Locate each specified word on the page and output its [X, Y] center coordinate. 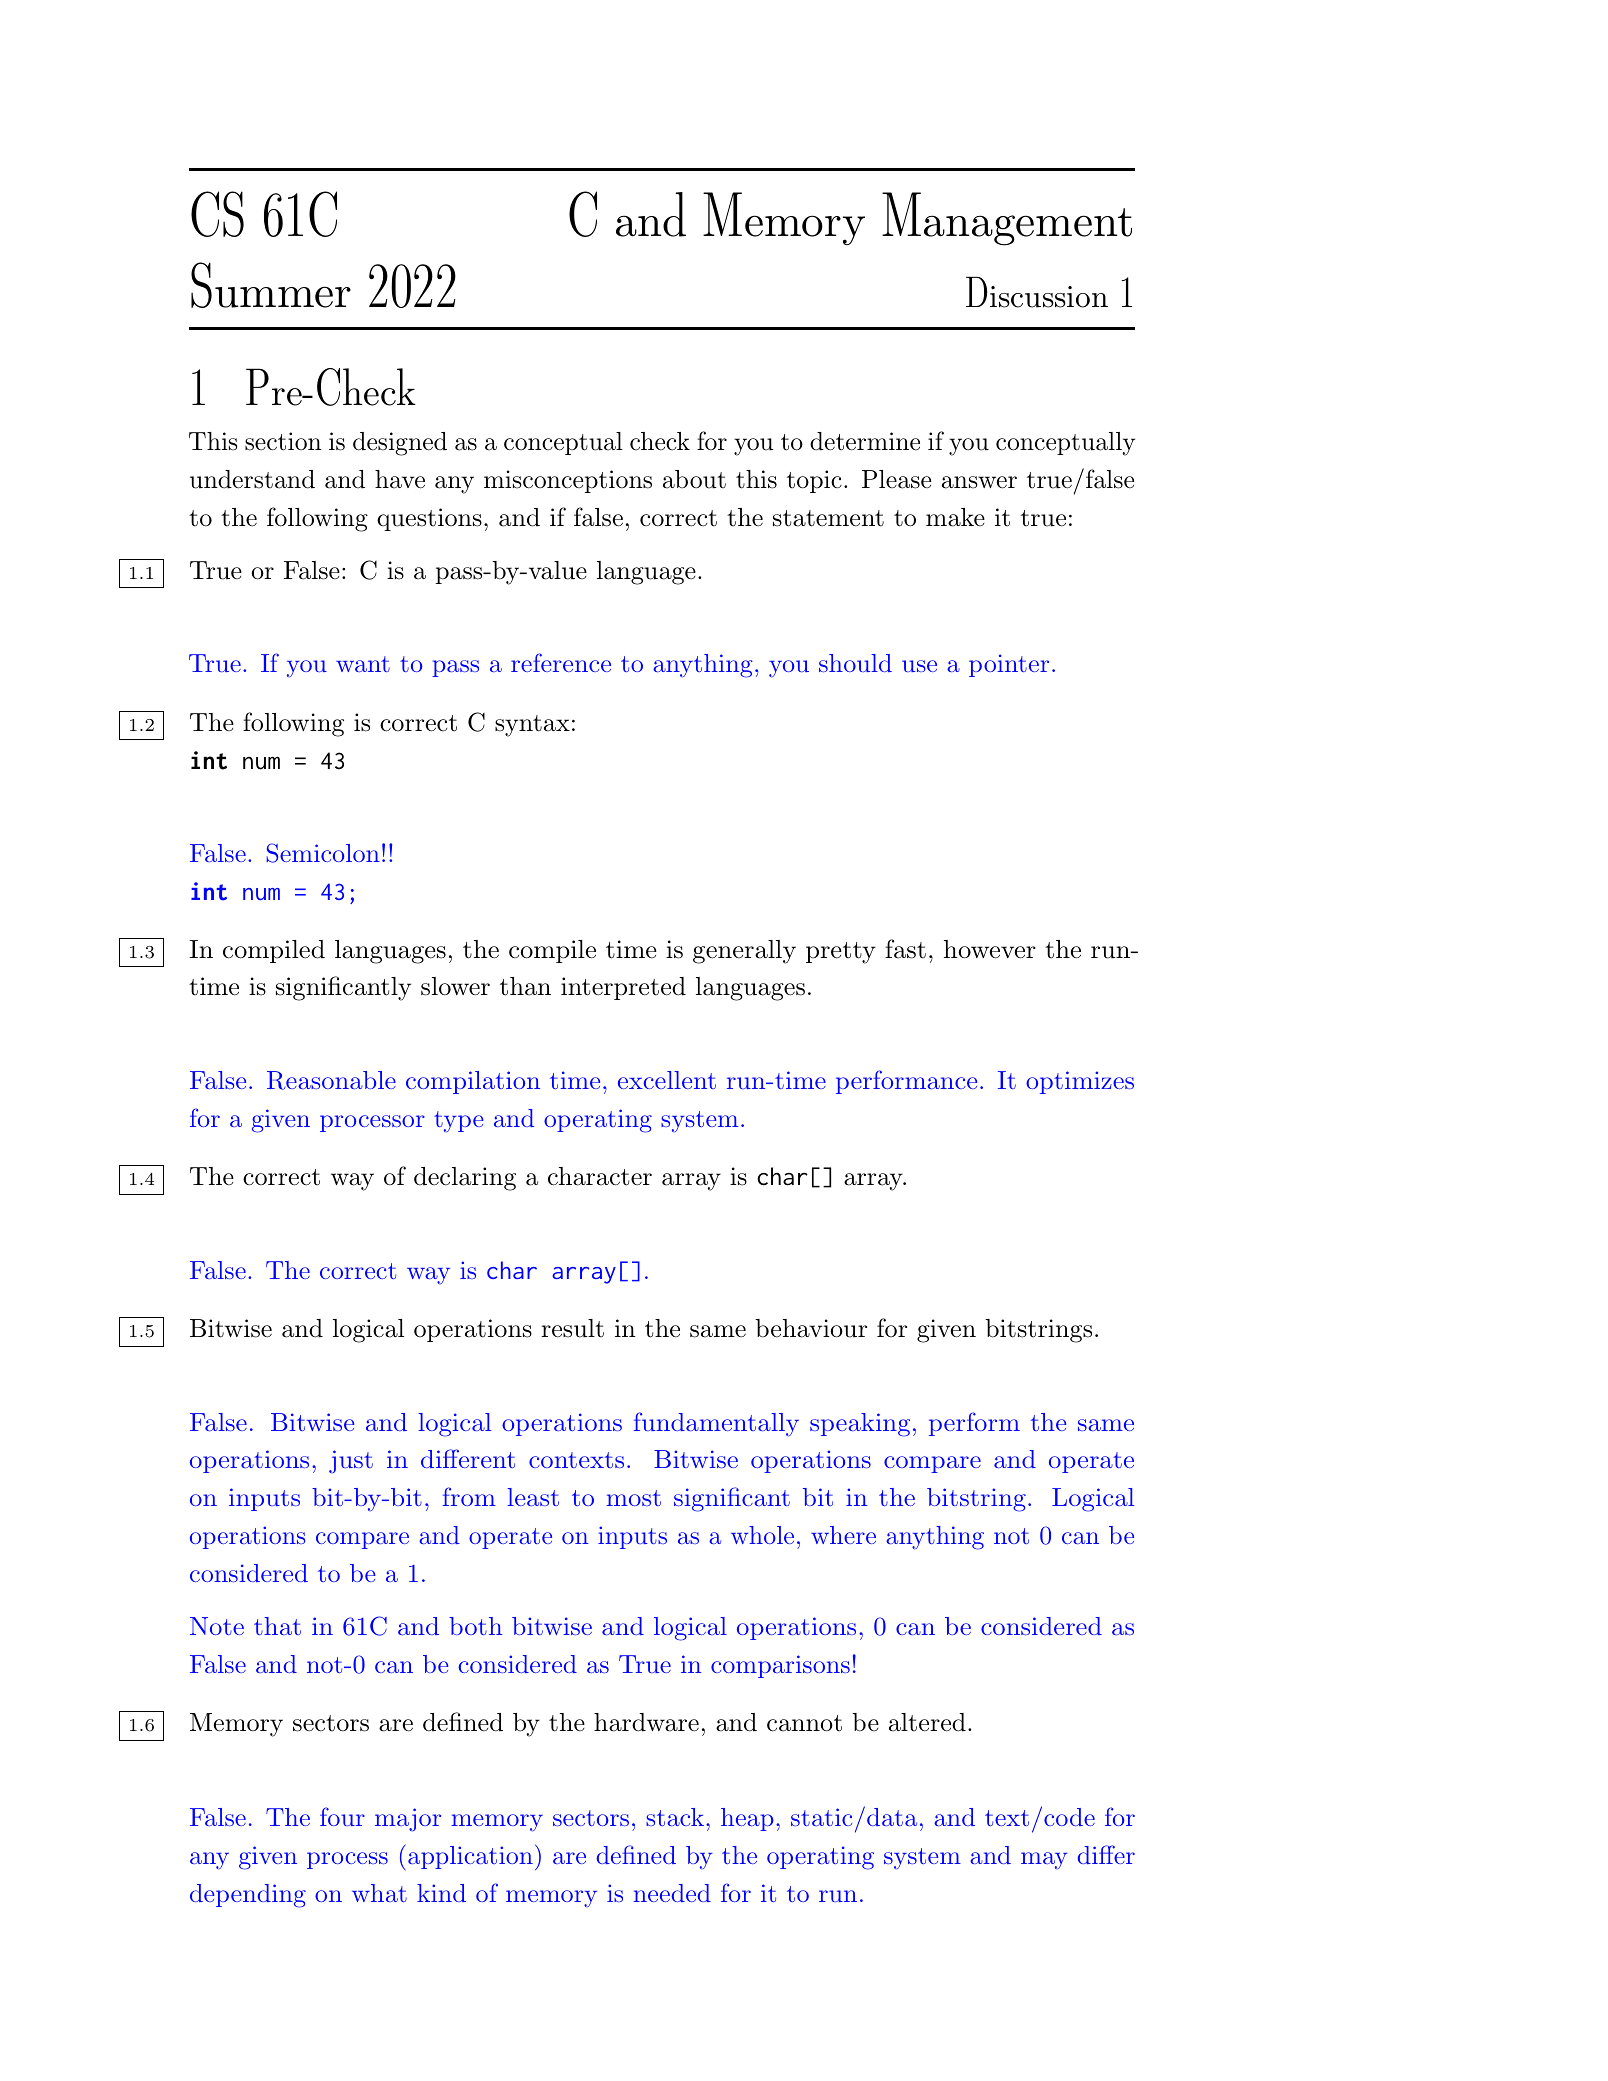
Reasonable [331, 1080]
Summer [271, 285]
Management [1007, 219]
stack [675, 1817]
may [1044, 1860]
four [342, 1816]
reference [561, 662]
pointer [1009, 665]
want [363, 664]
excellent [667, 1080]
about [694, 479]
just [351, 1462]
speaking [860, 1425]
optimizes [1080, 1082]
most [633, 1498]
